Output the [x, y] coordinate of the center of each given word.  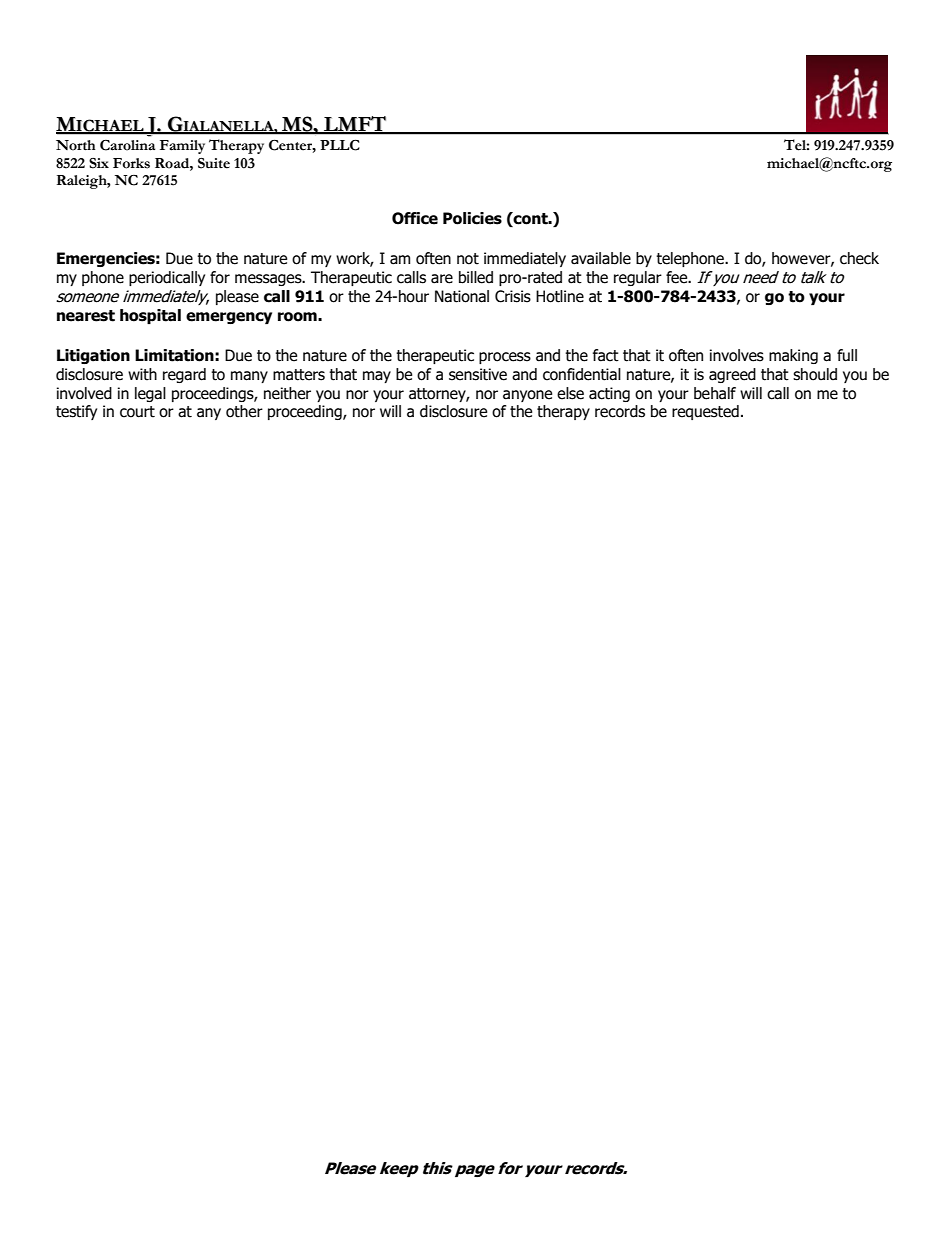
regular [638, 278]
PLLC [340, 145]
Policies [472, 218]
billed [476, 277]
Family [182, 147]
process [505, 358]
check [859, 258]
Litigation [93, 356]
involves [737, 355]
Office [415, 218]
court [137, 412]
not [468, 259]
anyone [527, 396]
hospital [150, 316]
